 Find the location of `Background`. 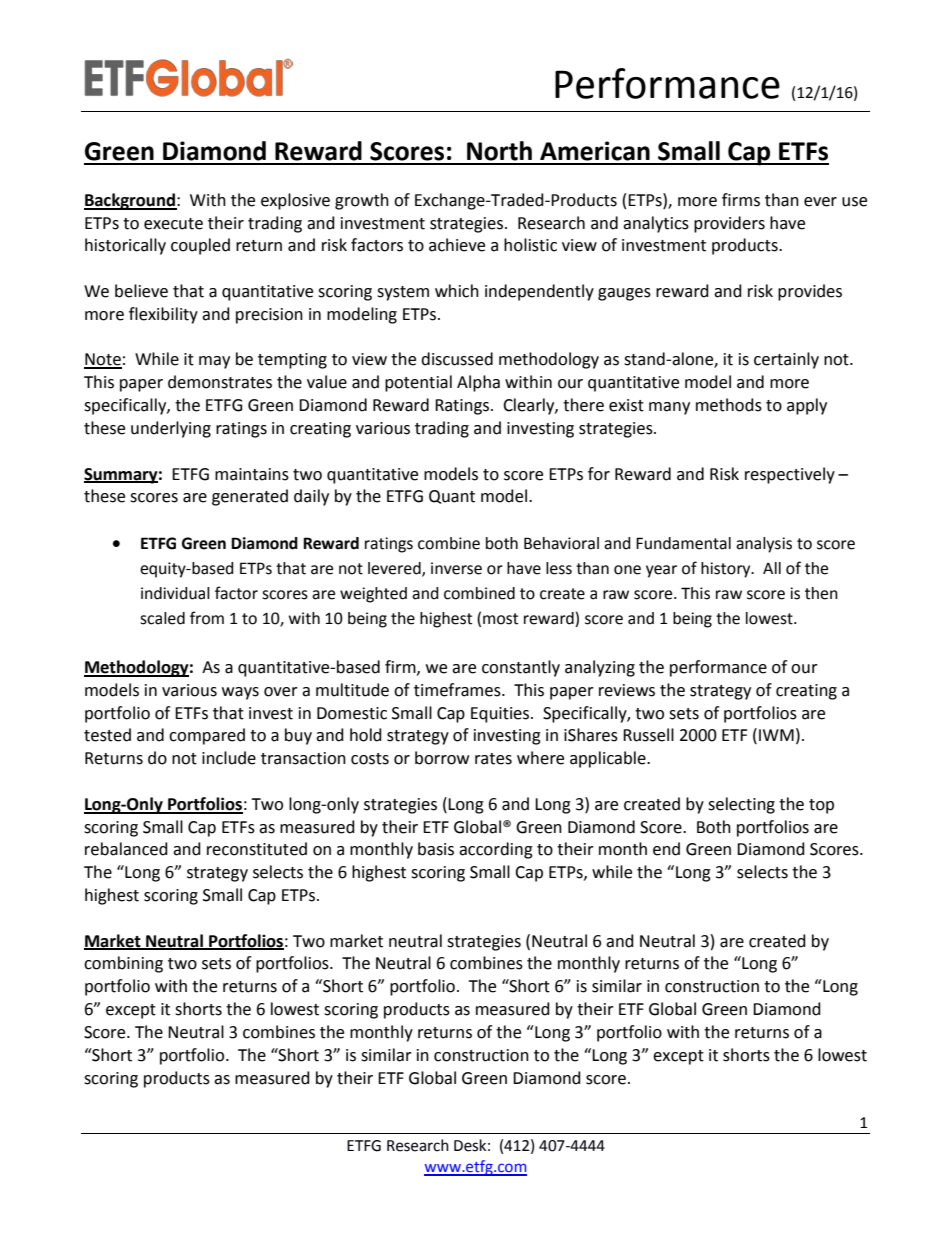

Background is located at coordinates (130, 201).
